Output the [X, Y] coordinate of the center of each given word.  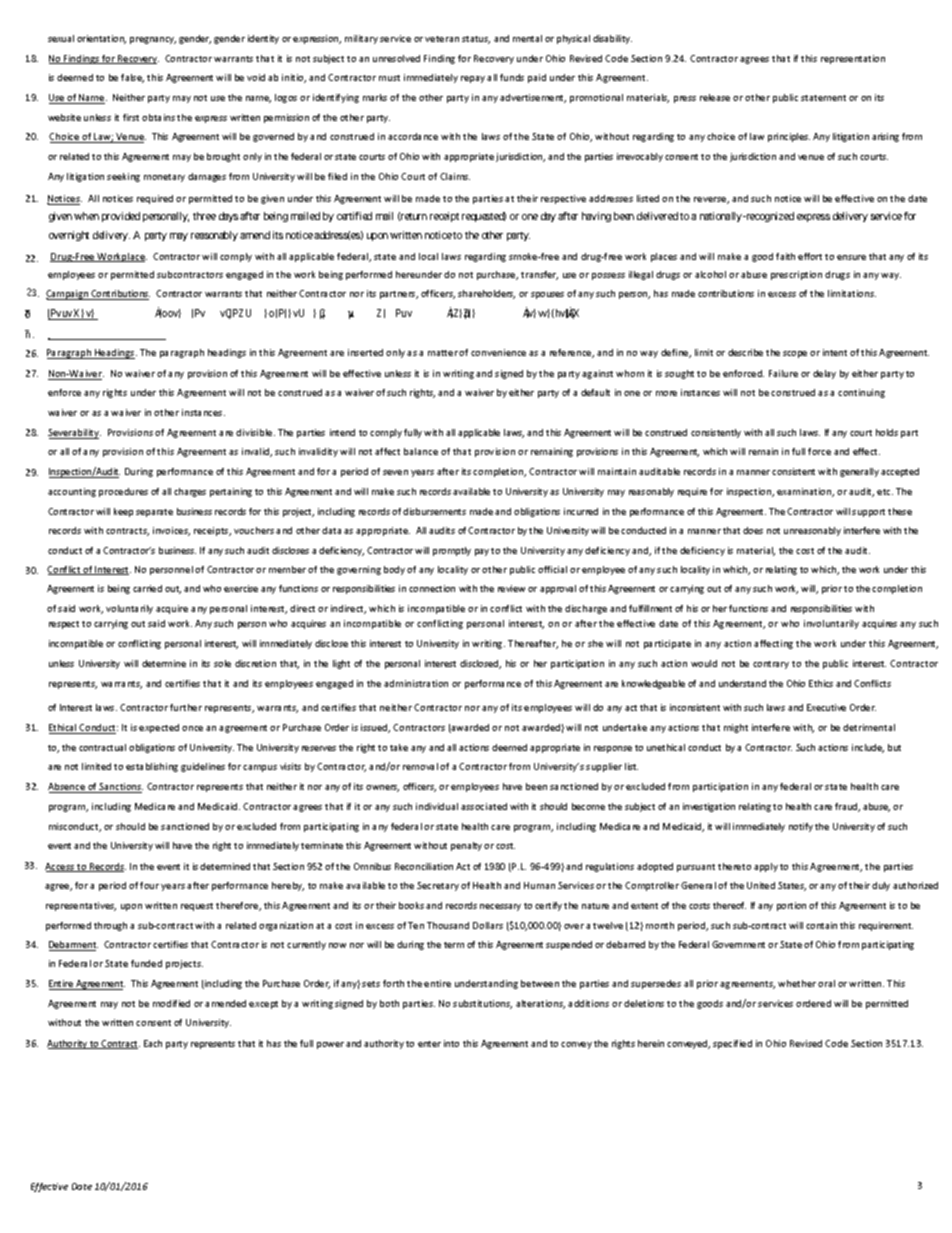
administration [416, 683]
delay [824, 374]
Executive [826, 707]
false [132, 78]
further [186, 707]
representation [853, 59]
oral [826, 983]
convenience [498, 352]
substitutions [482, 1004]
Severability [74, 434]
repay [473, 79]
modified [171, 1003]
